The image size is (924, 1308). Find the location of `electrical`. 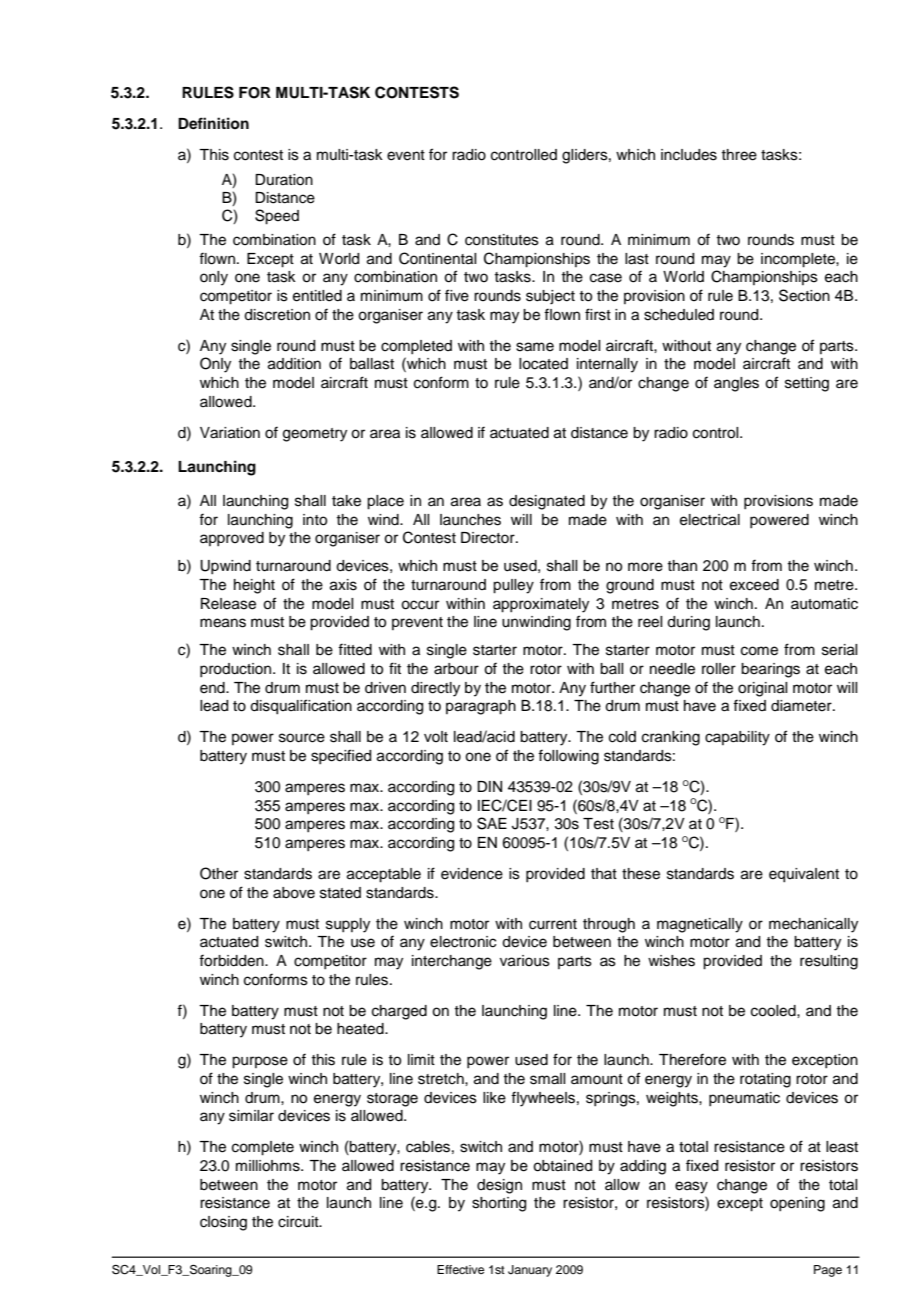

electrical is located at coordinates (710, 520).
